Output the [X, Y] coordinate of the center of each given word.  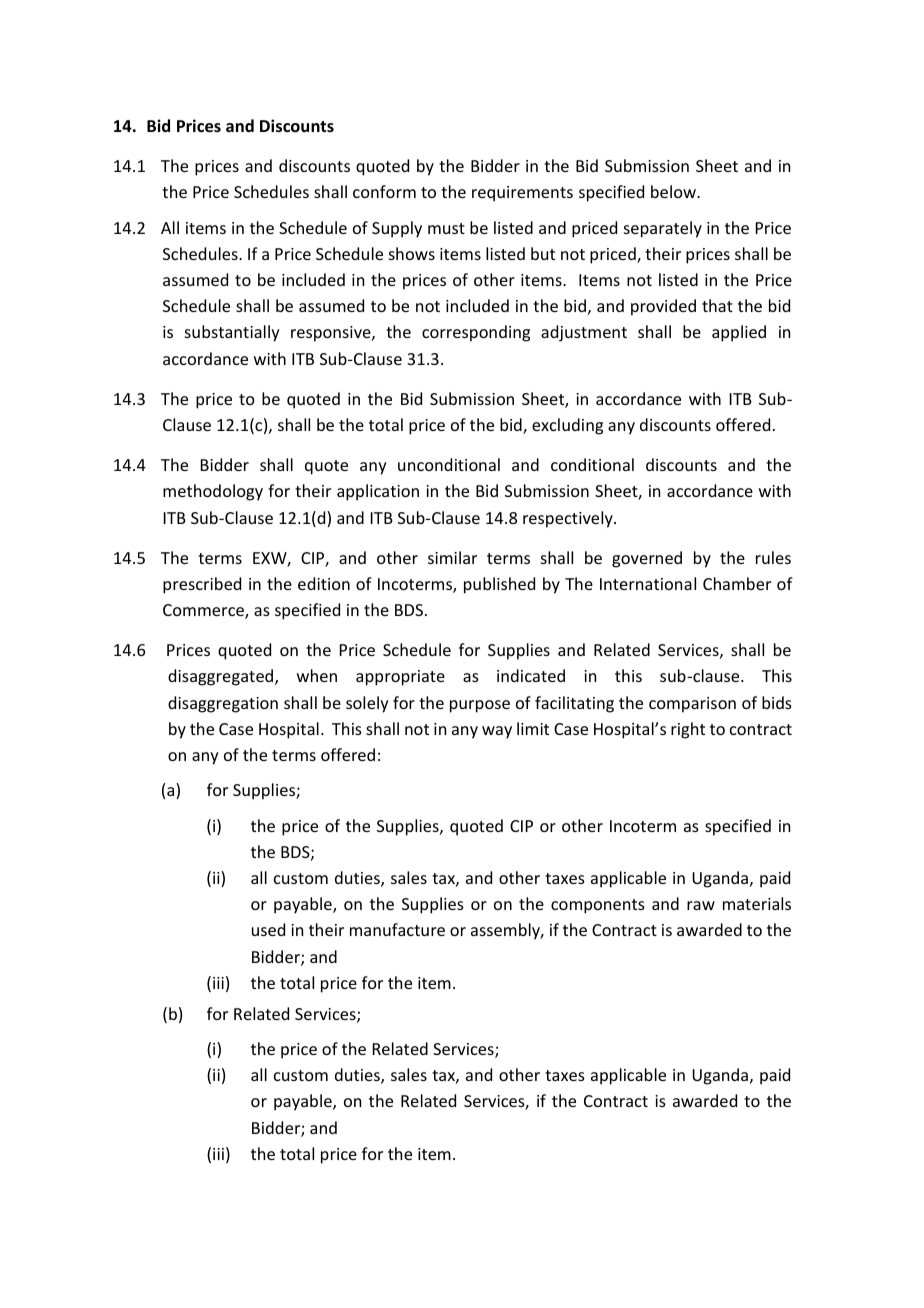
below [674, 191]
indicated [531, 675]
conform [384, 191]
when [317, 675]
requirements [522, 194]
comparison [692, 705]
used [268, 929]
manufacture [397, 929]
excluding [567, 426]
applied [739, 333]
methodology [213, 492]
